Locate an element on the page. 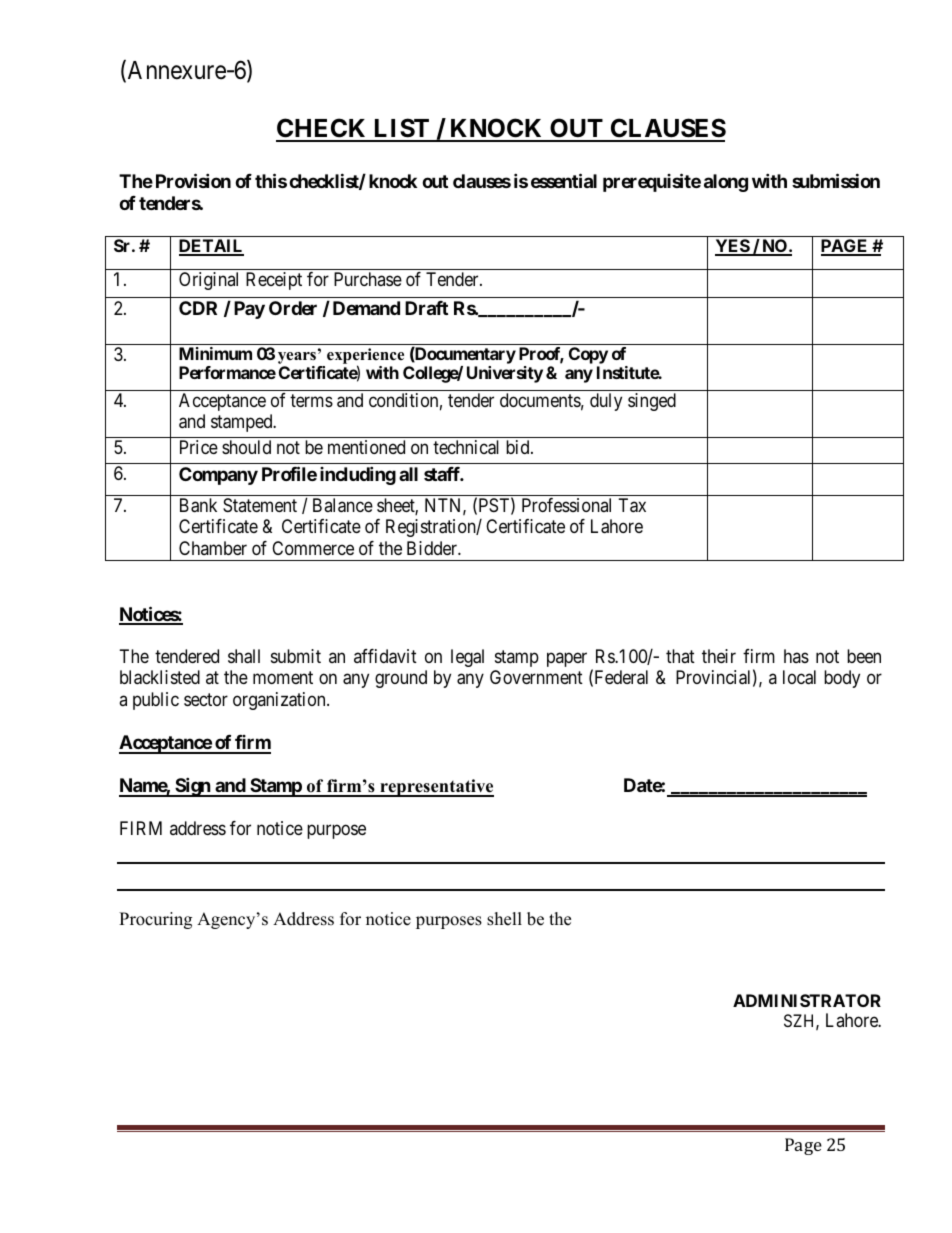 The height and width of the page is (1233, 952). along is located at coordinates (726, 183).
